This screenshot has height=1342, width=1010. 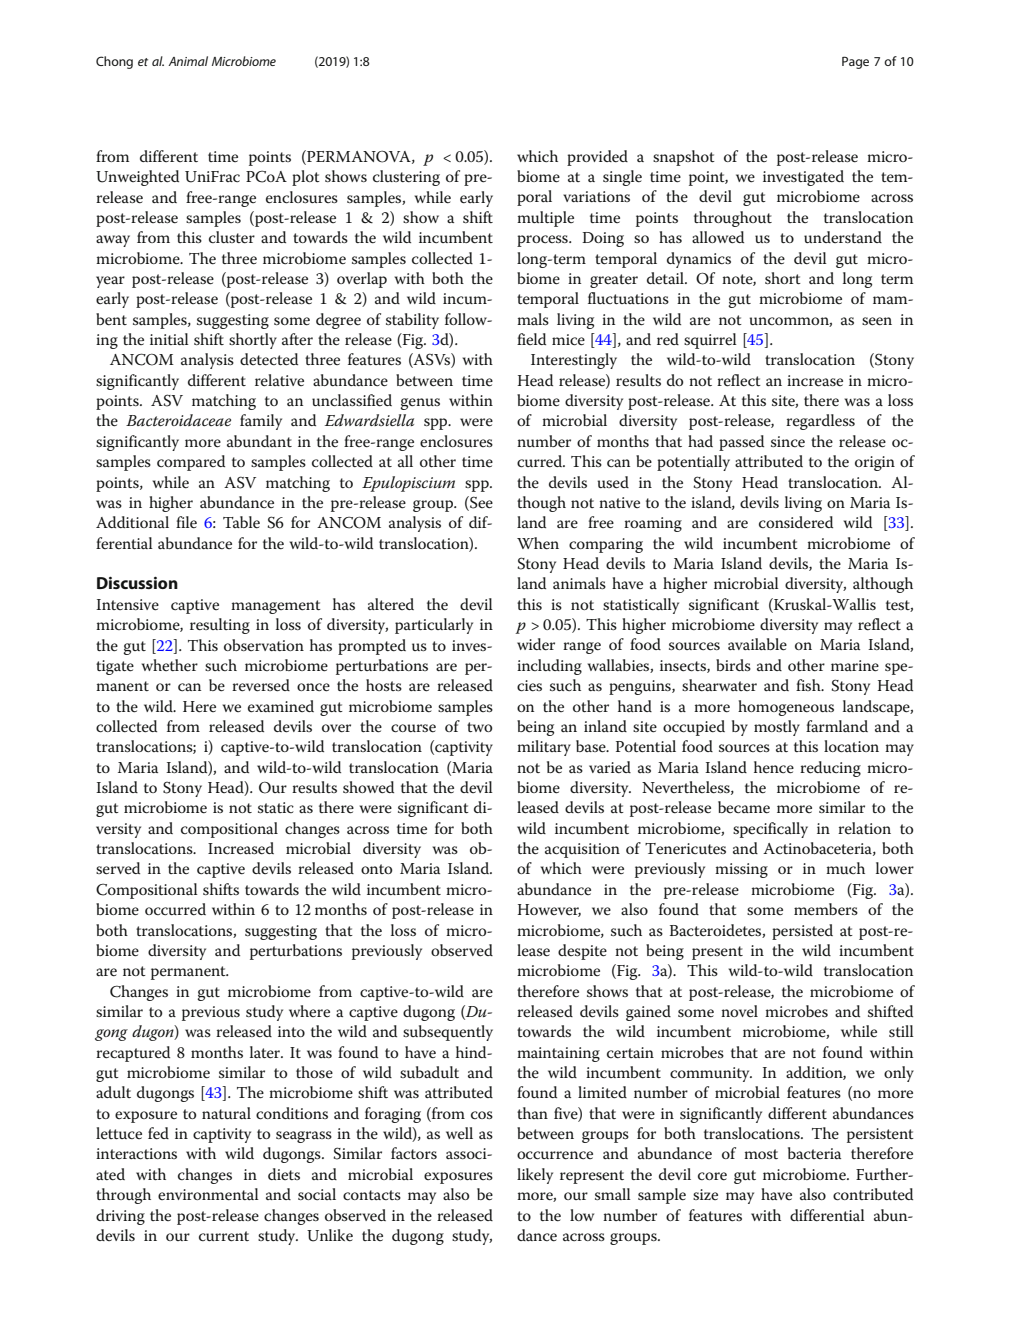 I want to click on environmental, so click(x=208, y=1194).
